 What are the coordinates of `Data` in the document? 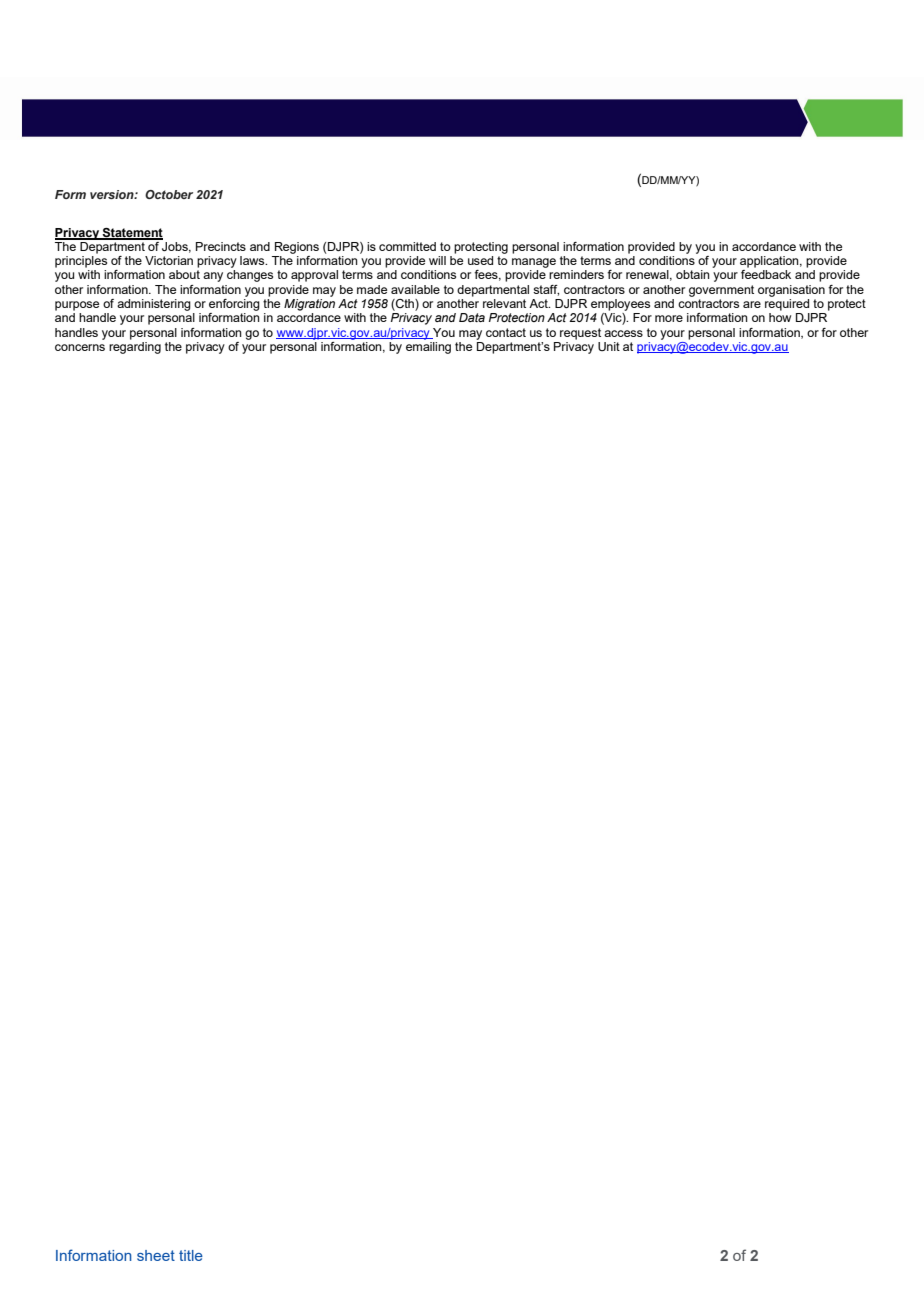 It's located at (472, 317).
